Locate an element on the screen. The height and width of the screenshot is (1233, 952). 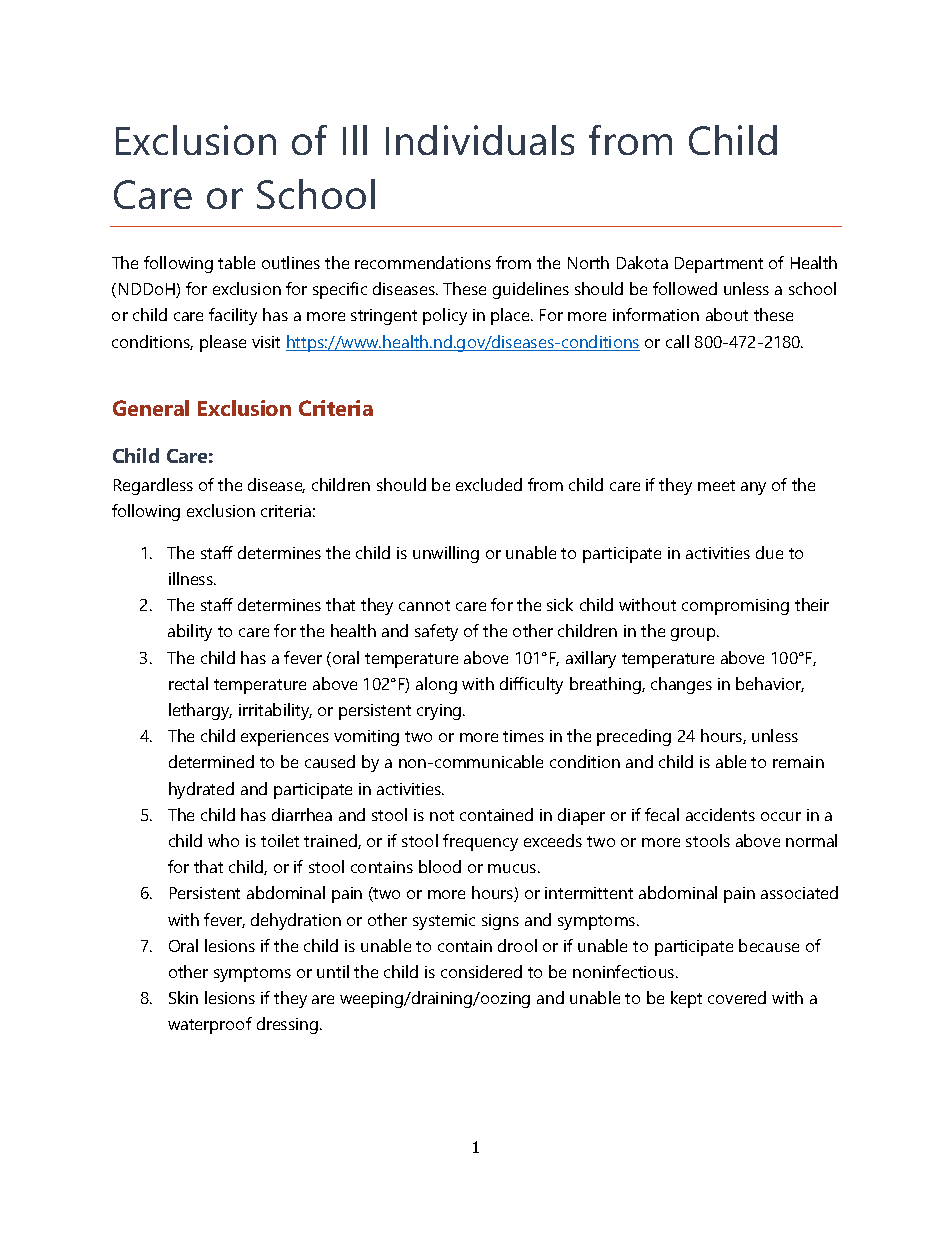
unwilling is located at coordinates (446, 554).
